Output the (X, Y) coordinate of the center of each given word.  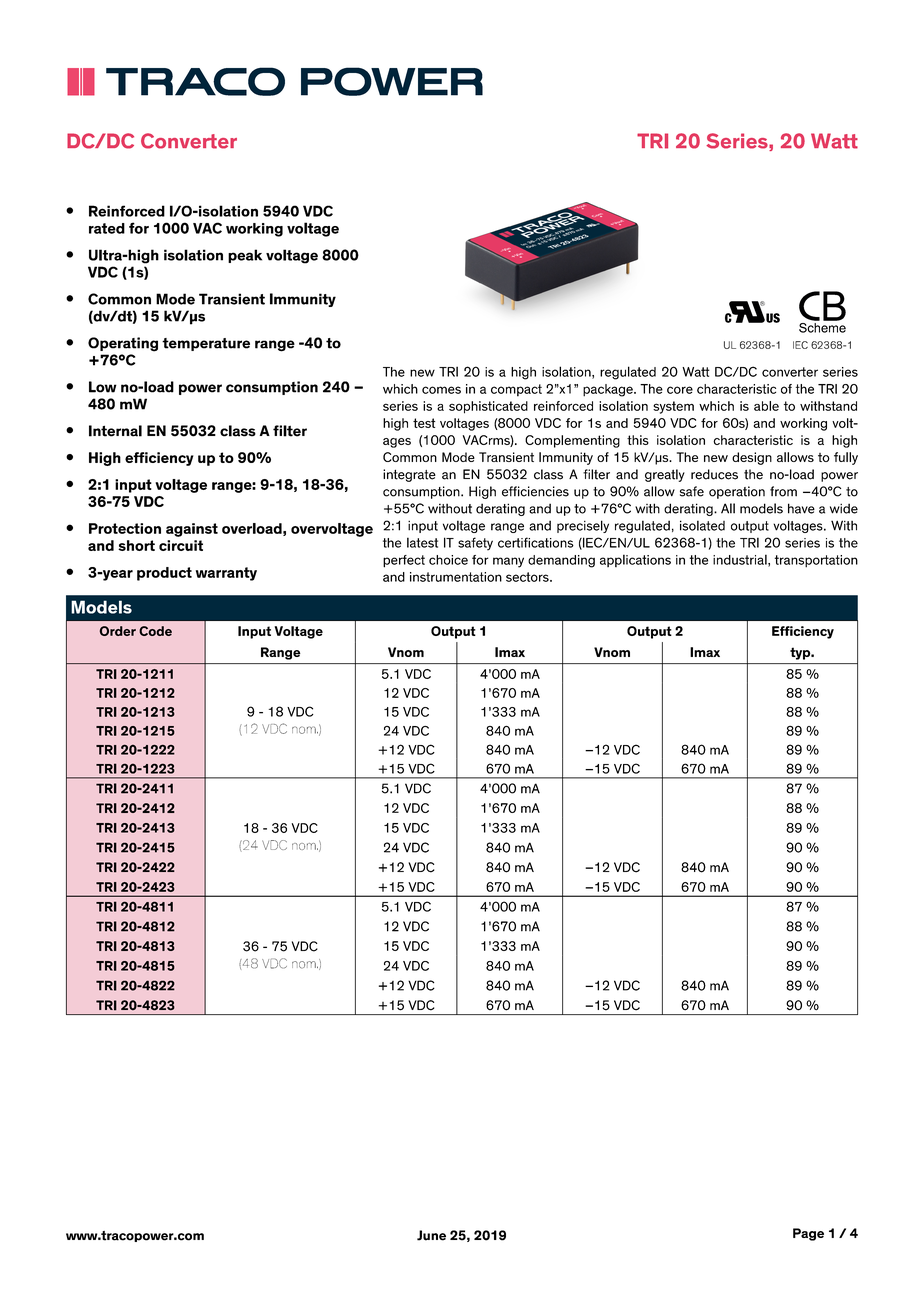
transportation (816, 561)
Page (808, 1234)
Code (155, 631)
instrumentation (456, 577)
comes (441, 390)
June (431, 1235)
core (680, 390)
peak (245, 256)
